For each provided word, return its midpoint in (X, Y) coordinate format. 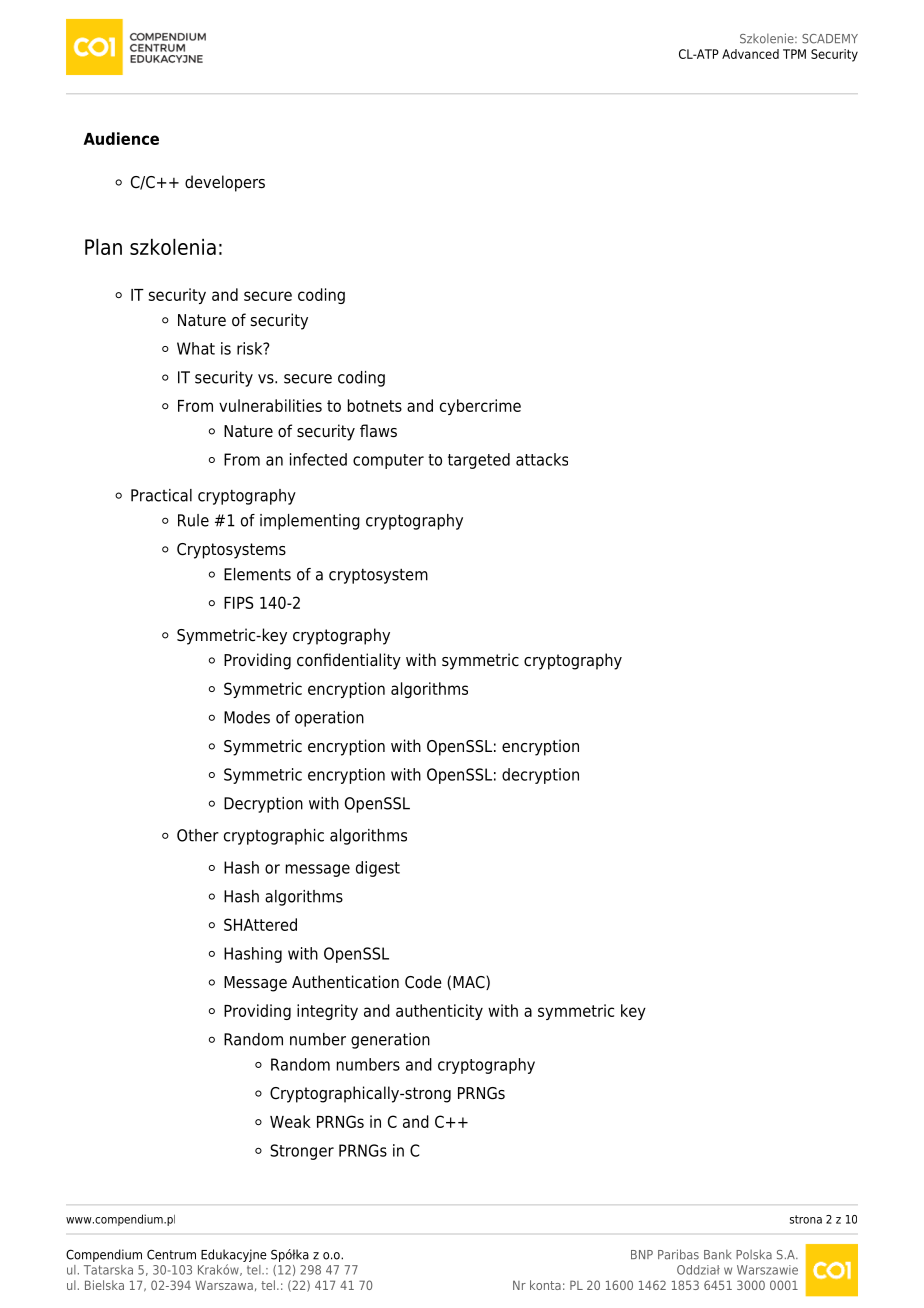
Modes (247, 717)
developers (225, 183)
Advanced (750, 54)
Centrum (171, 1254)
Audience (121, 138)
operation (329, 719)
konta (545, 1285)
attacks (542, 459)
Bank (717, 1254)
